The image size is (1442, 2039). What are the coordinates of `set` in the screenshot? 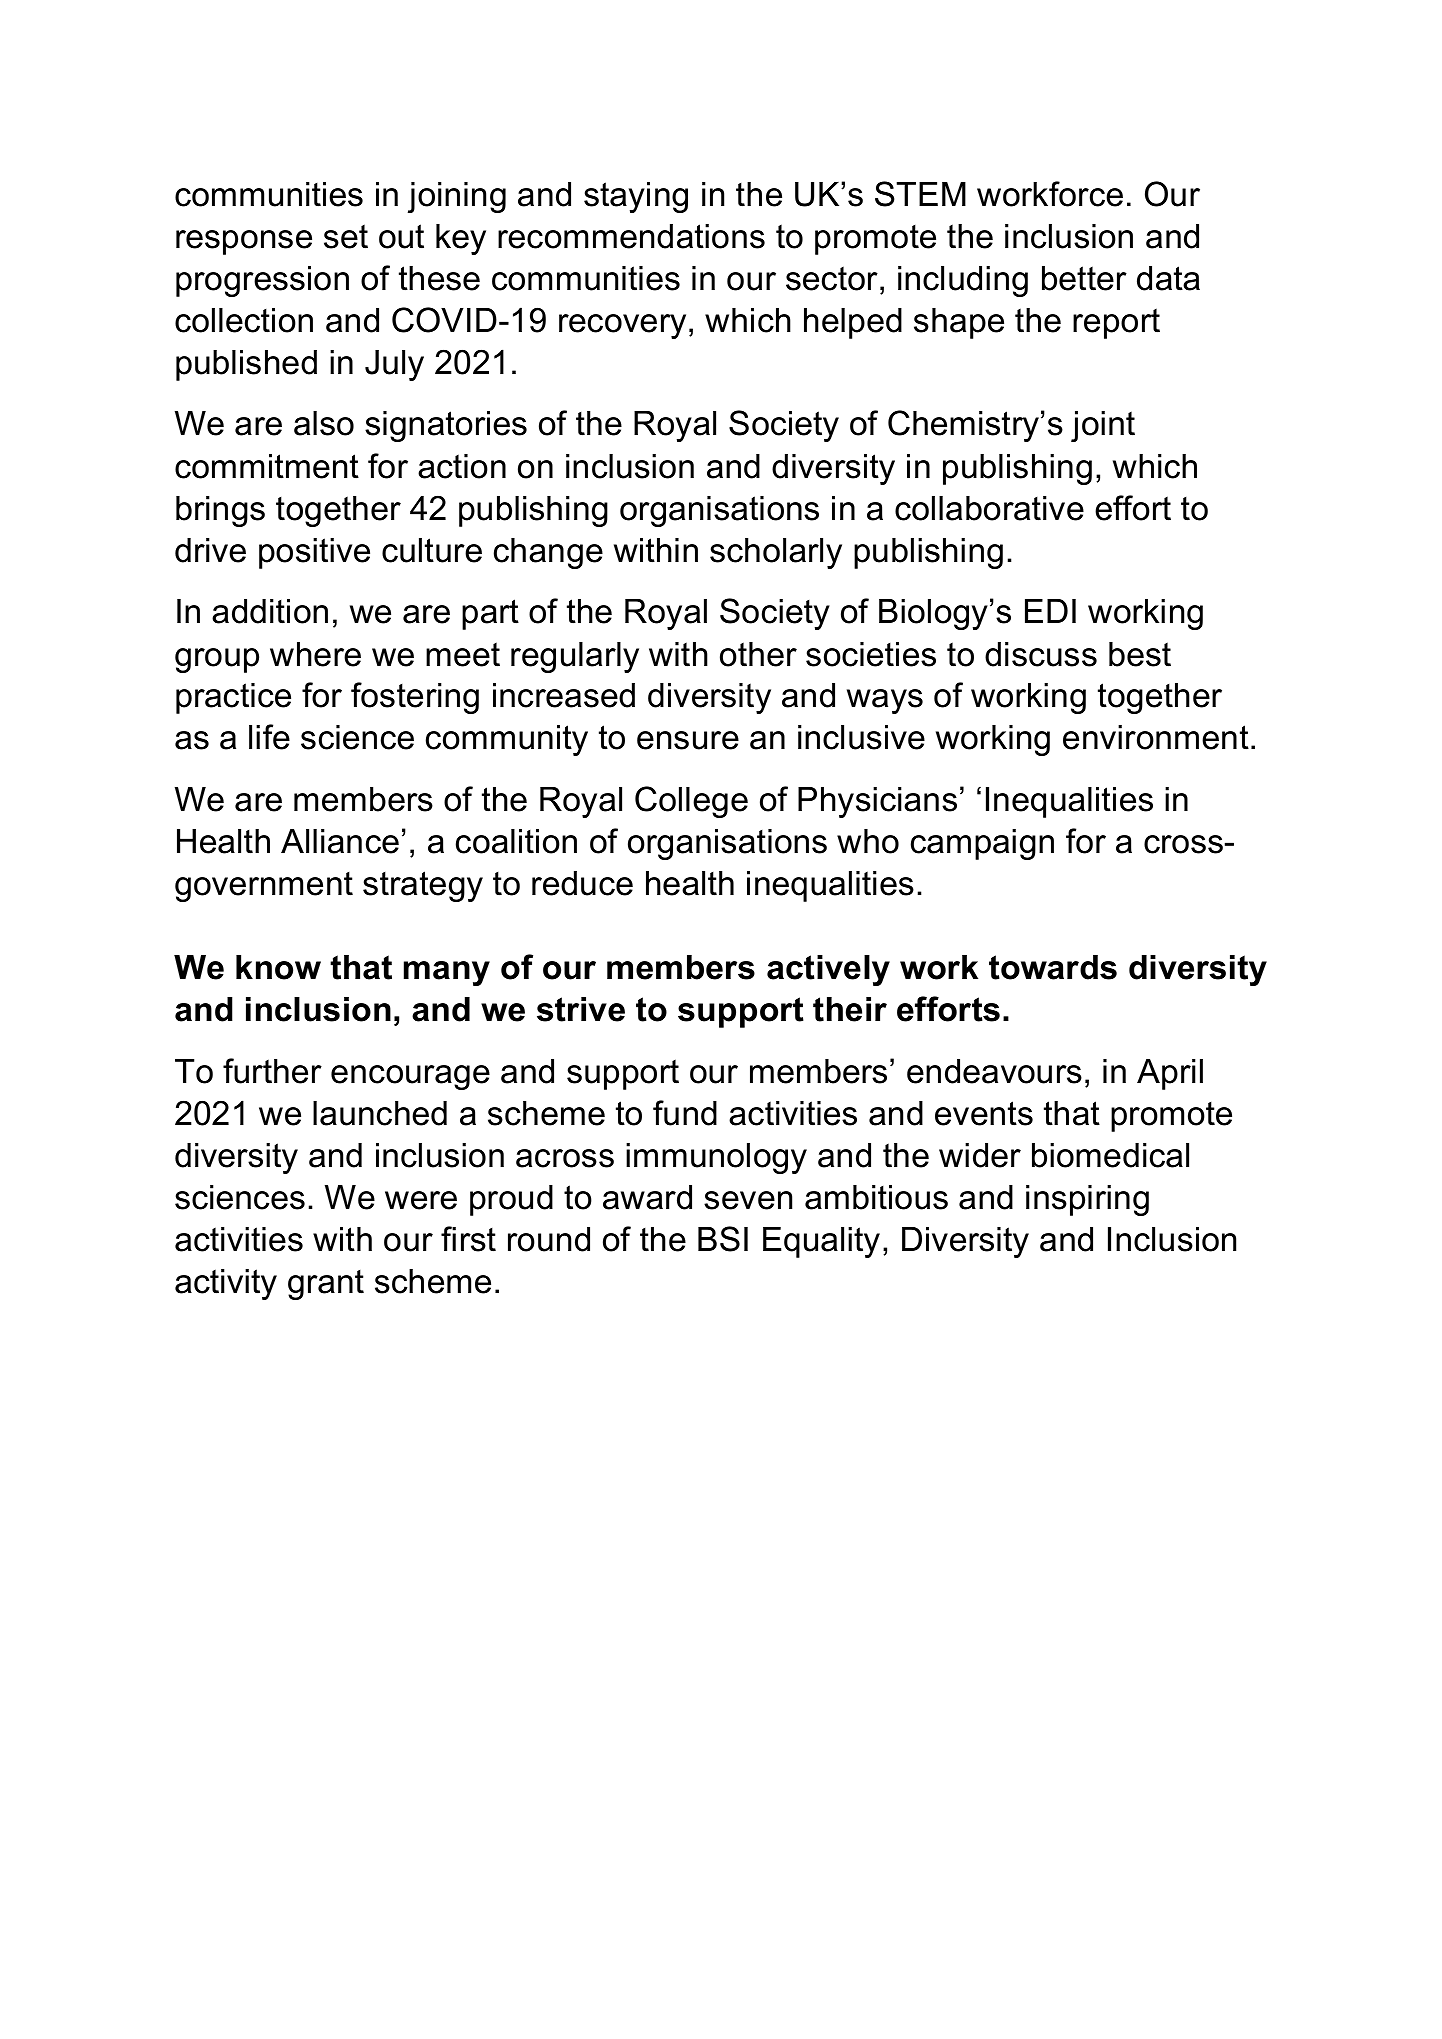 It's located at (346, 236).
